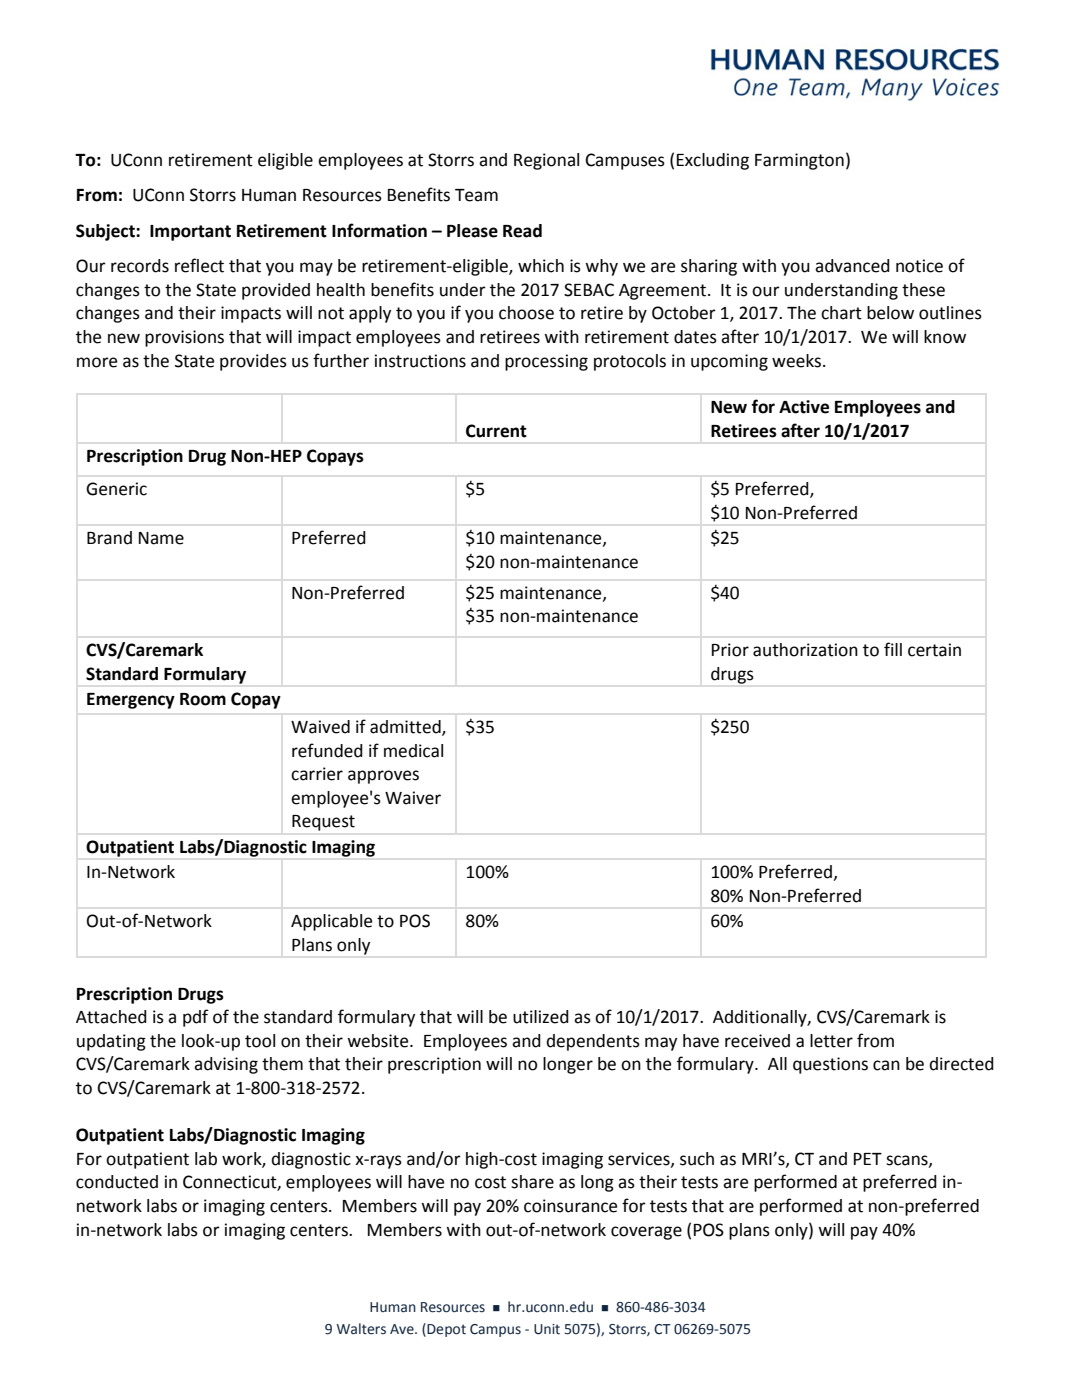  I want to click on Farmington, so click(799, 161).
